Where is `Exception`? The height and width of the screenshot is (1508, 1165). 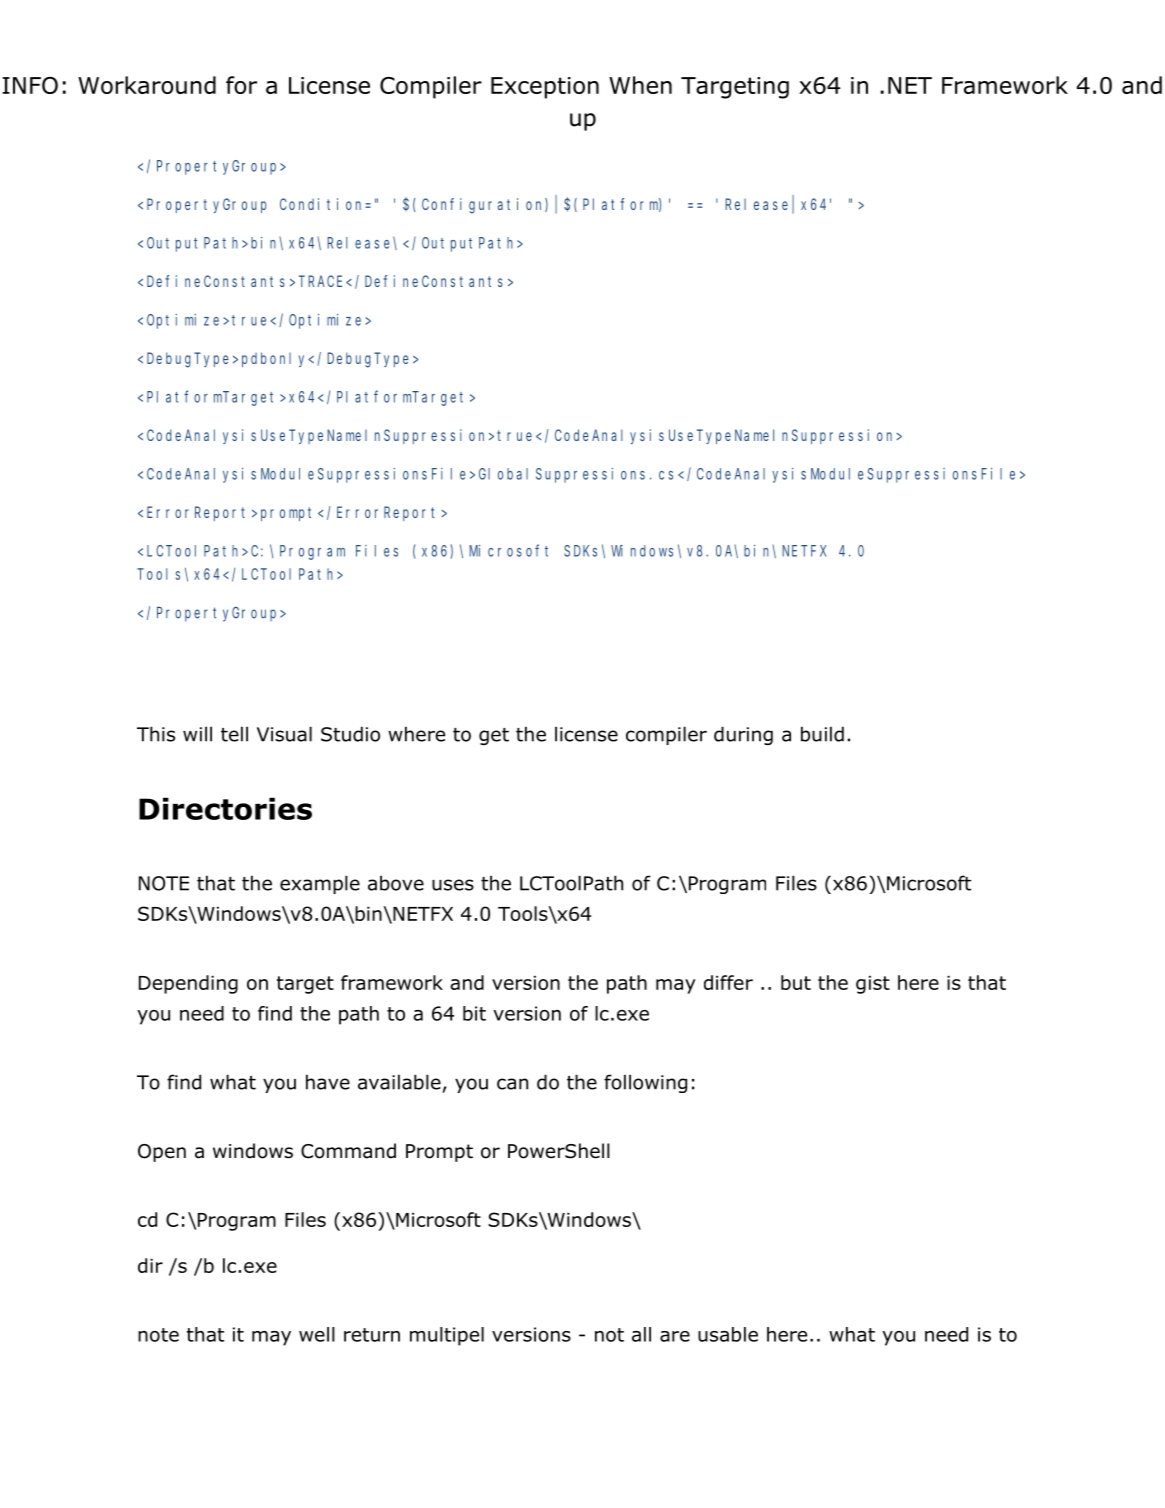 Exception is located at coordinates (545, 88).
